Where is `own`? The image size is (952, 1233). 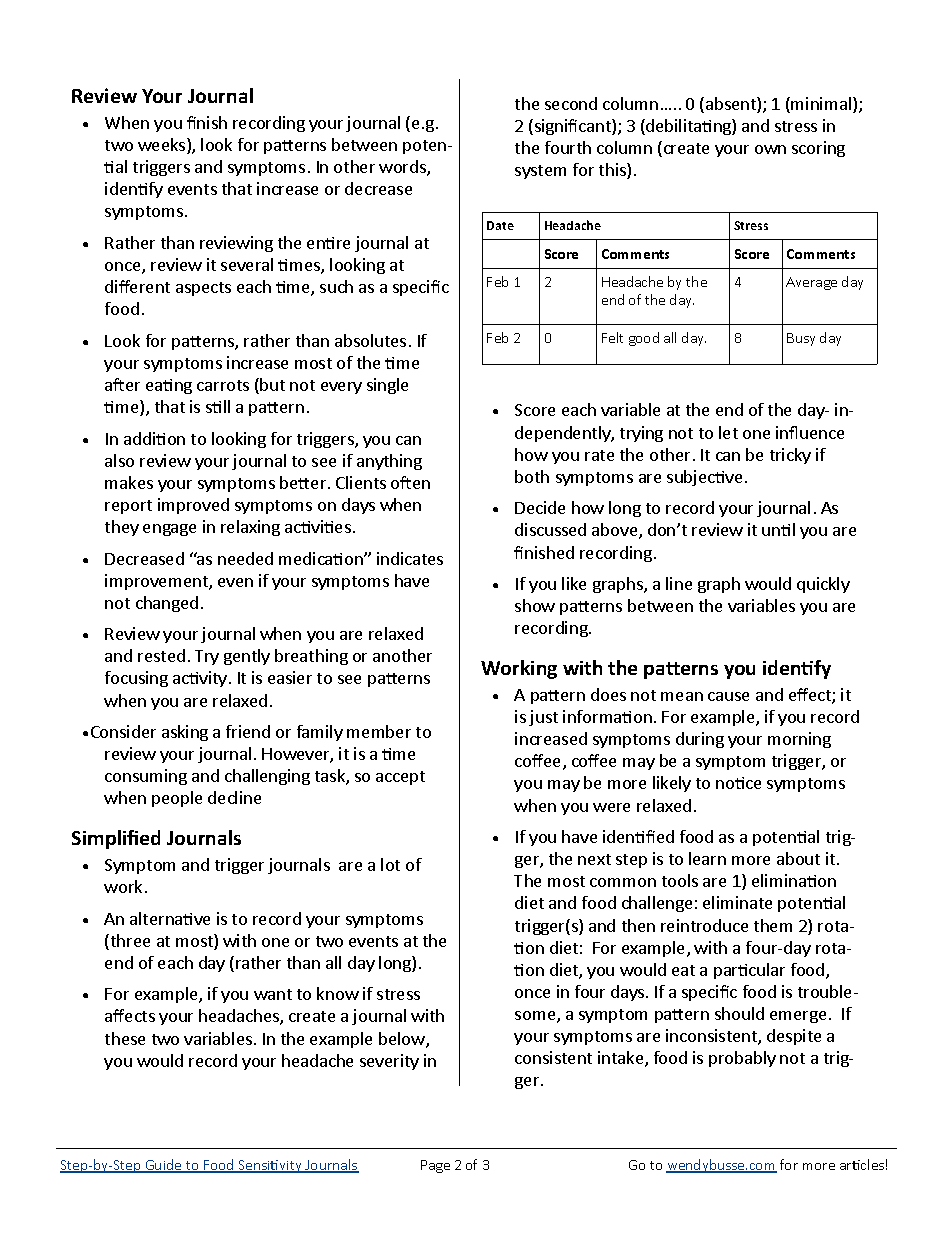 own is located at coordinates (770, 149).
